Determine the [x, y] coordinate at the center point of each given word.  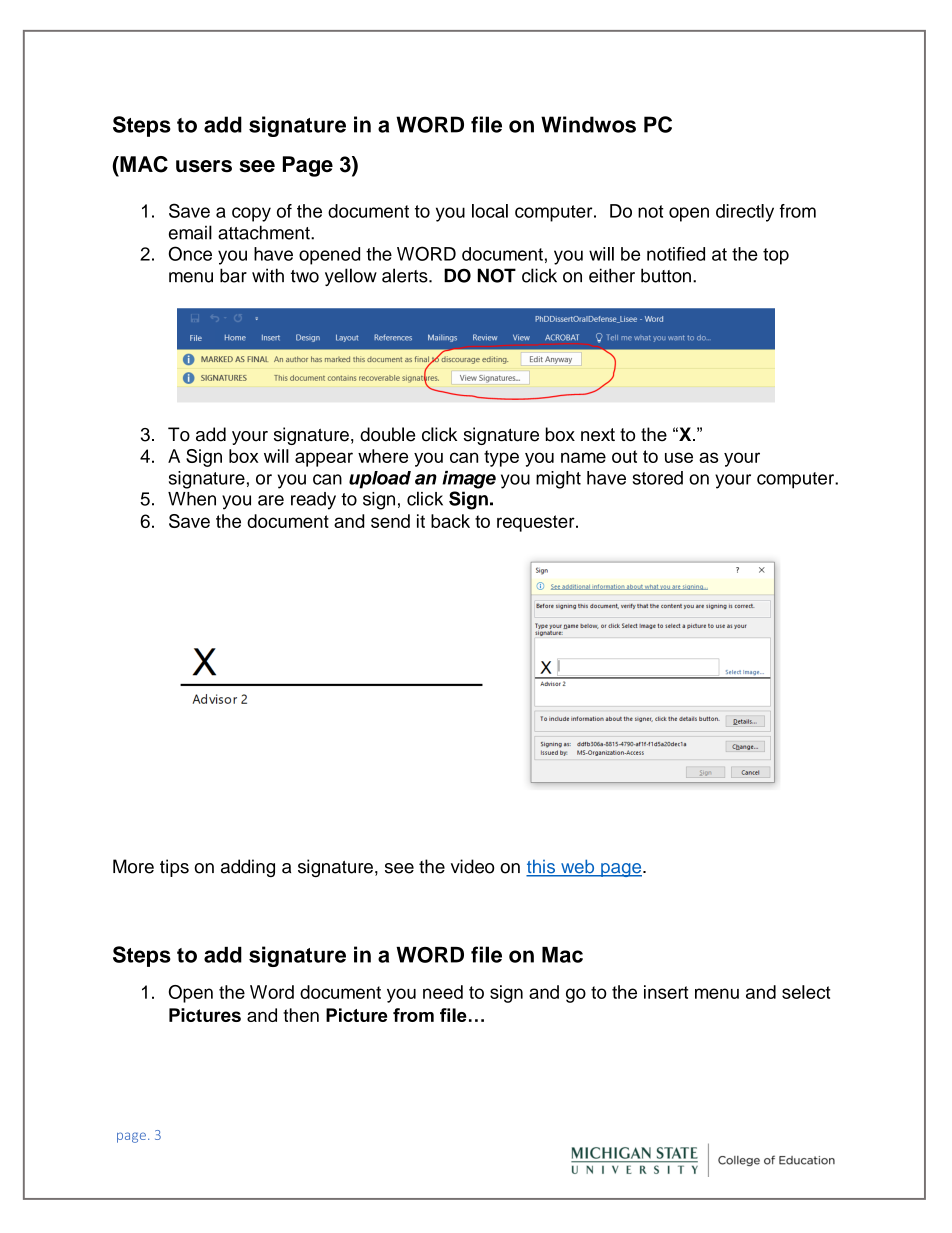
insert [666, 992]
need [443, 992]
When [192, 499]
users [204, 166]
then [301, 1015]
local [490, 211]
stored [658, 478]
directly [745, 213]
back [450, 521]
